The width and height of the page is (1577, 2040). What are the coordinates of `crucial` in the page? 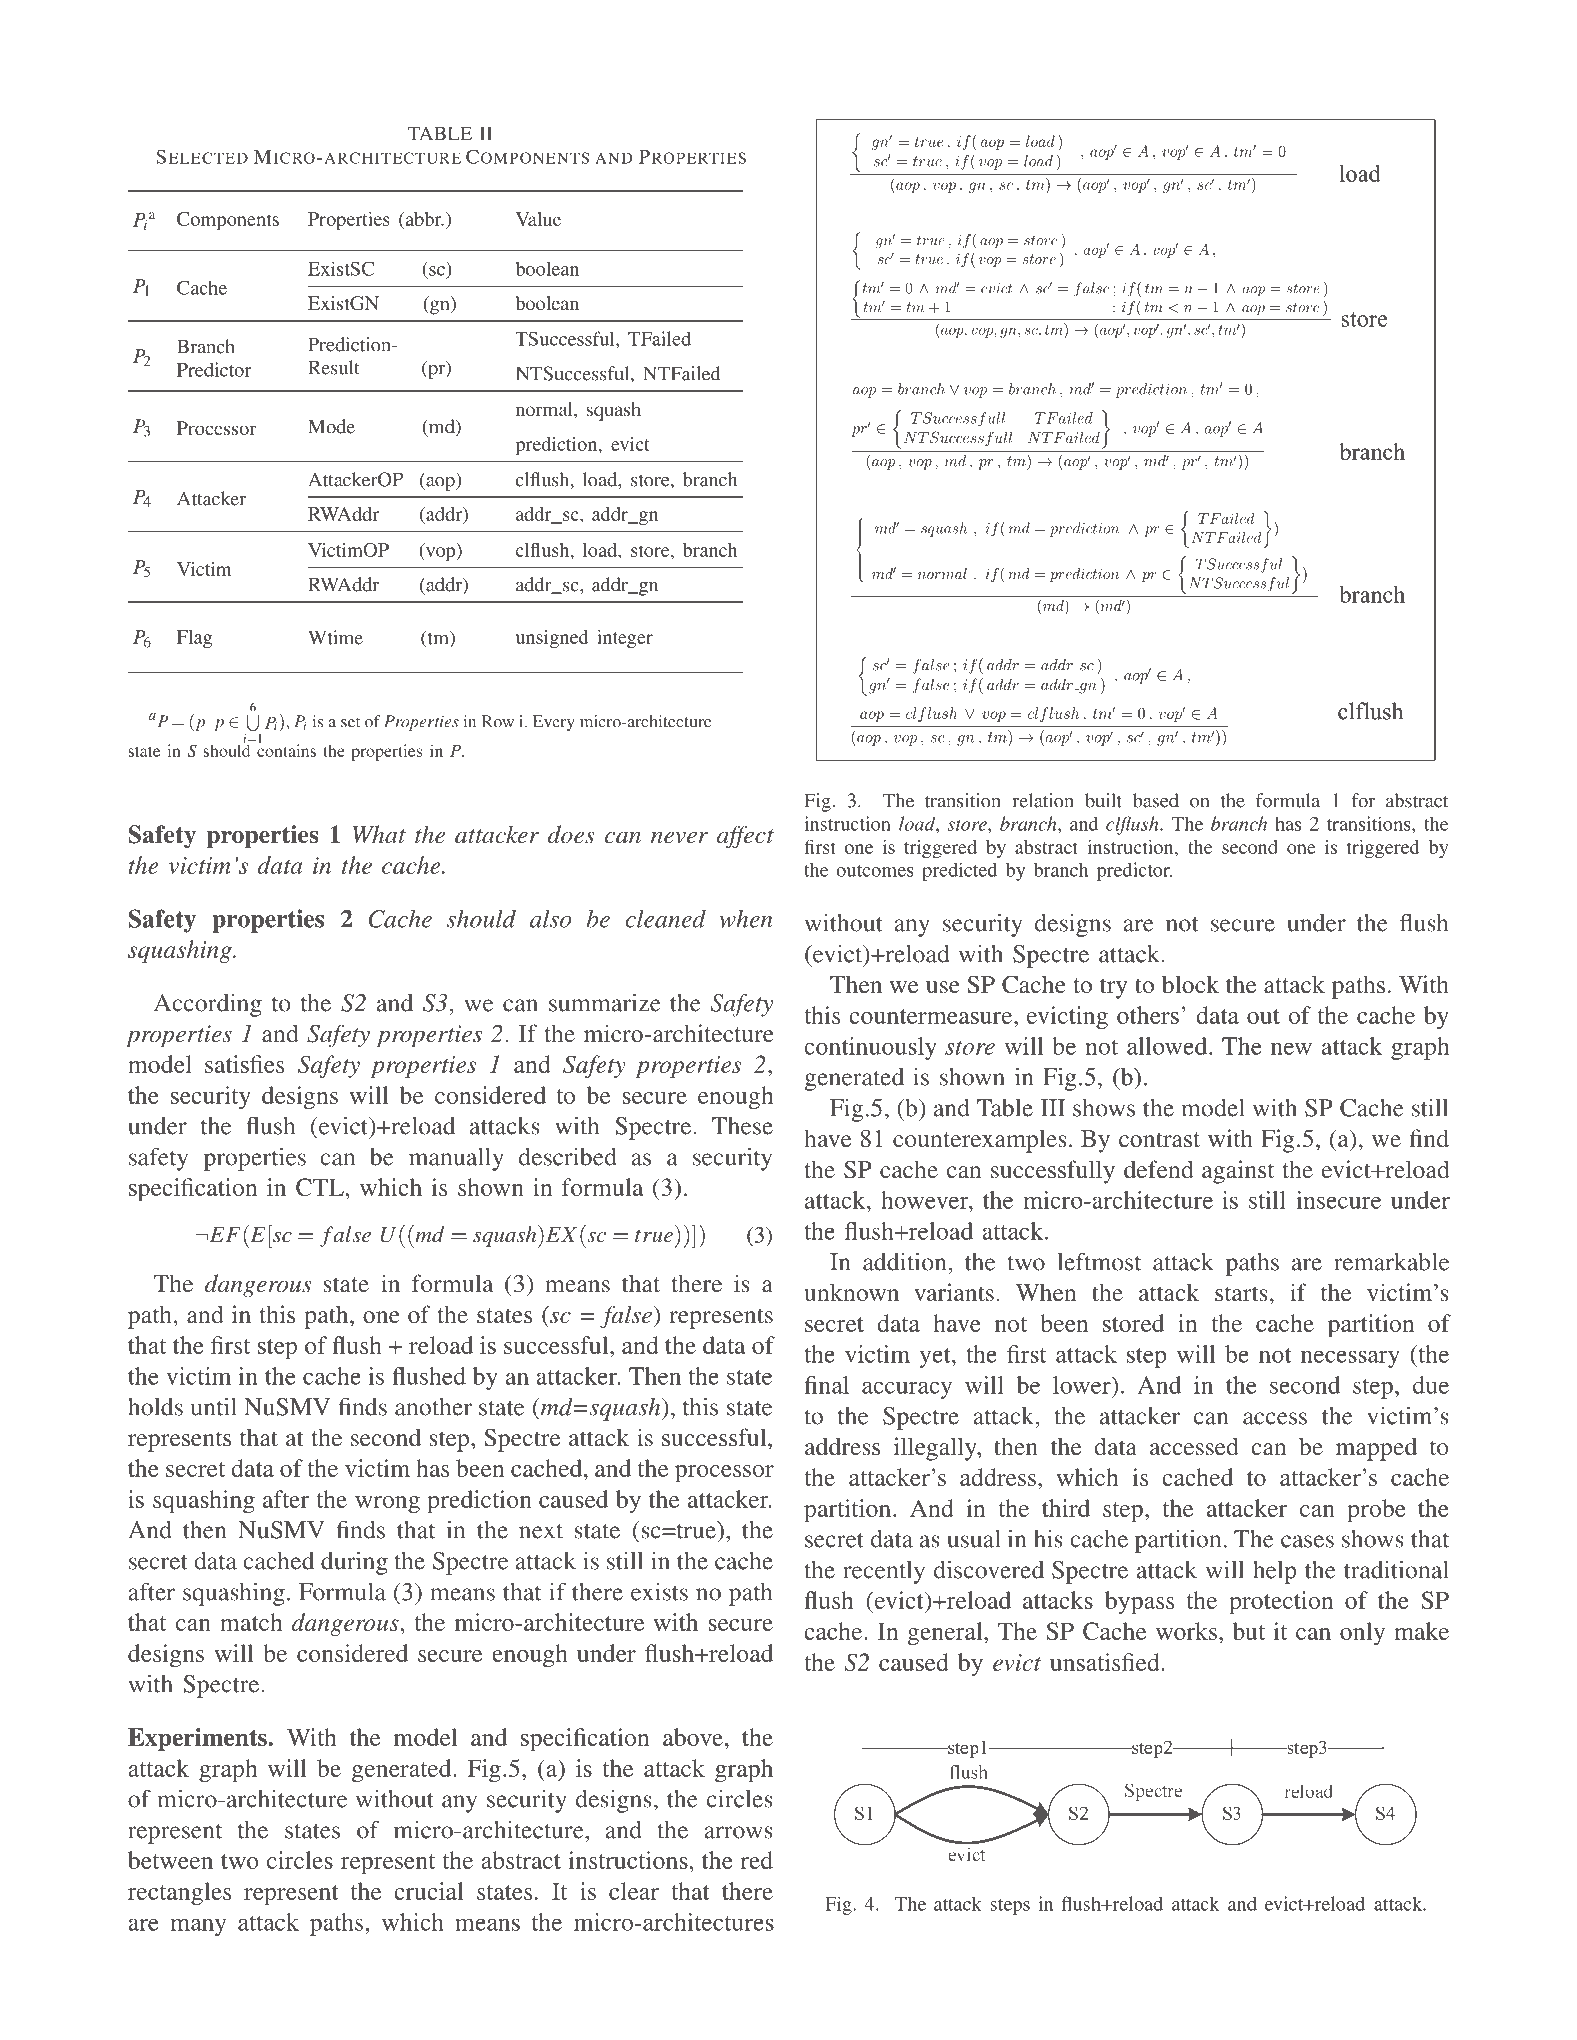 It's located at (429, 1891).
